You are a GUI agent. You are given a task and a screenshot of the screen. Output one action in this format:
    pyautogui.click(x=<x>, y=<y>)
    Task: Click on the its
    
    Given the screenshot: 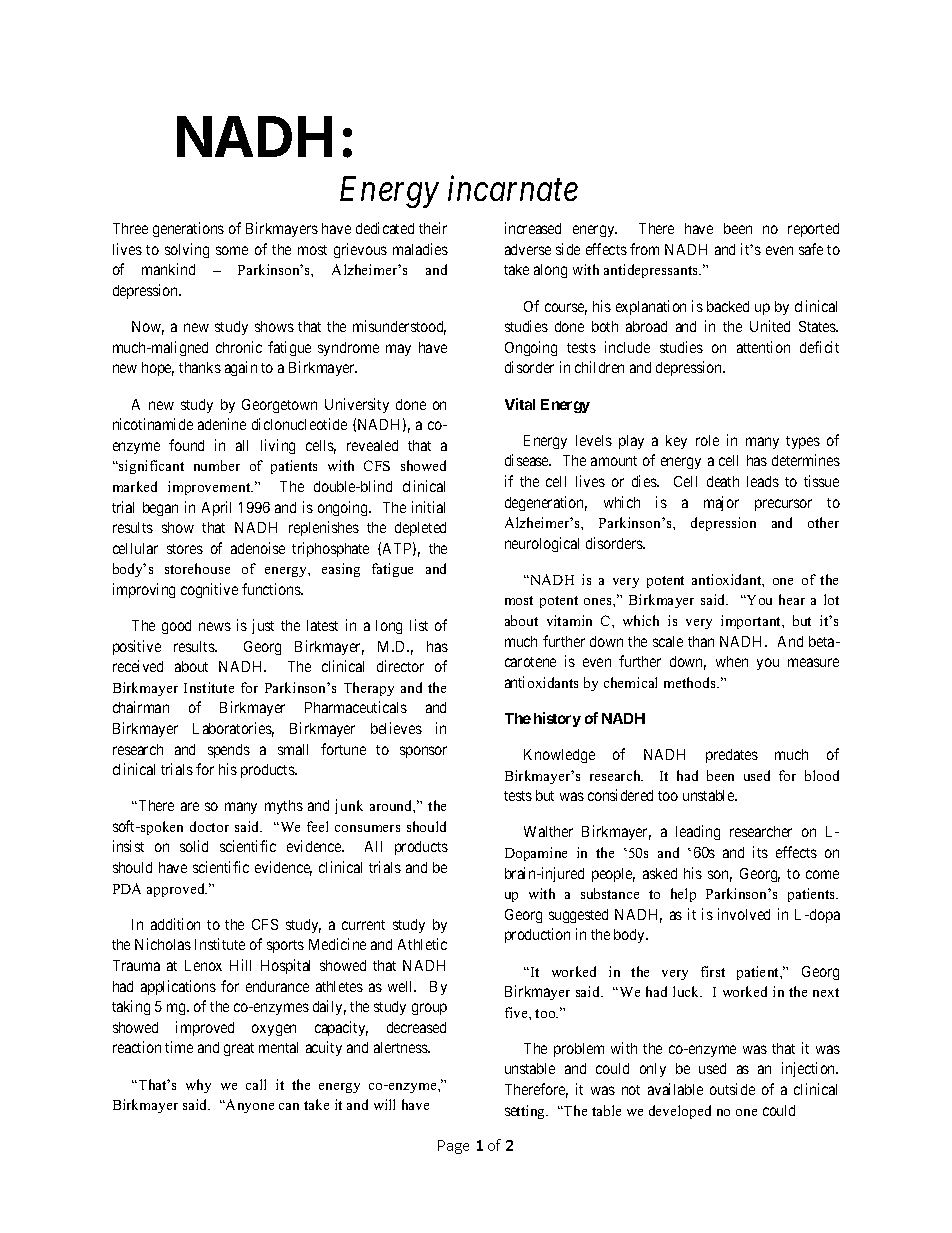 What is the action you would take?
    pyautogui.click(x=760, y=852)
